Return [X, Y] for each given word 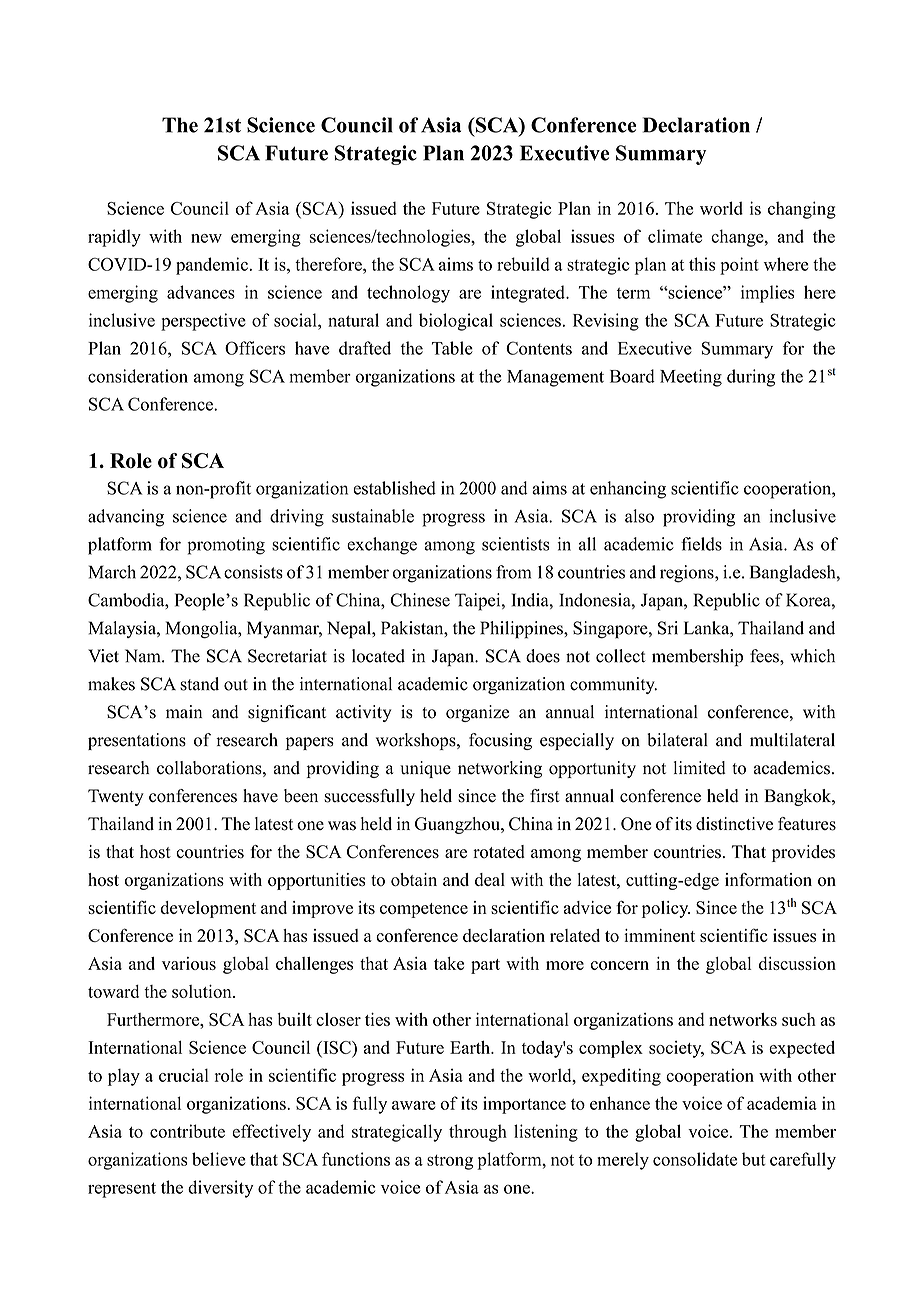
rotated [499, 852]
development [208, 909]
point [739, 266]
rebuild [523, 264]
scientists [516, 544]
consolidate [695, 1159]
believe [219, 1159]
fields [701, 544]
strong [450, 1162]
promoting [226, 546]
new [206, 238]
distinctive [734, 824]
